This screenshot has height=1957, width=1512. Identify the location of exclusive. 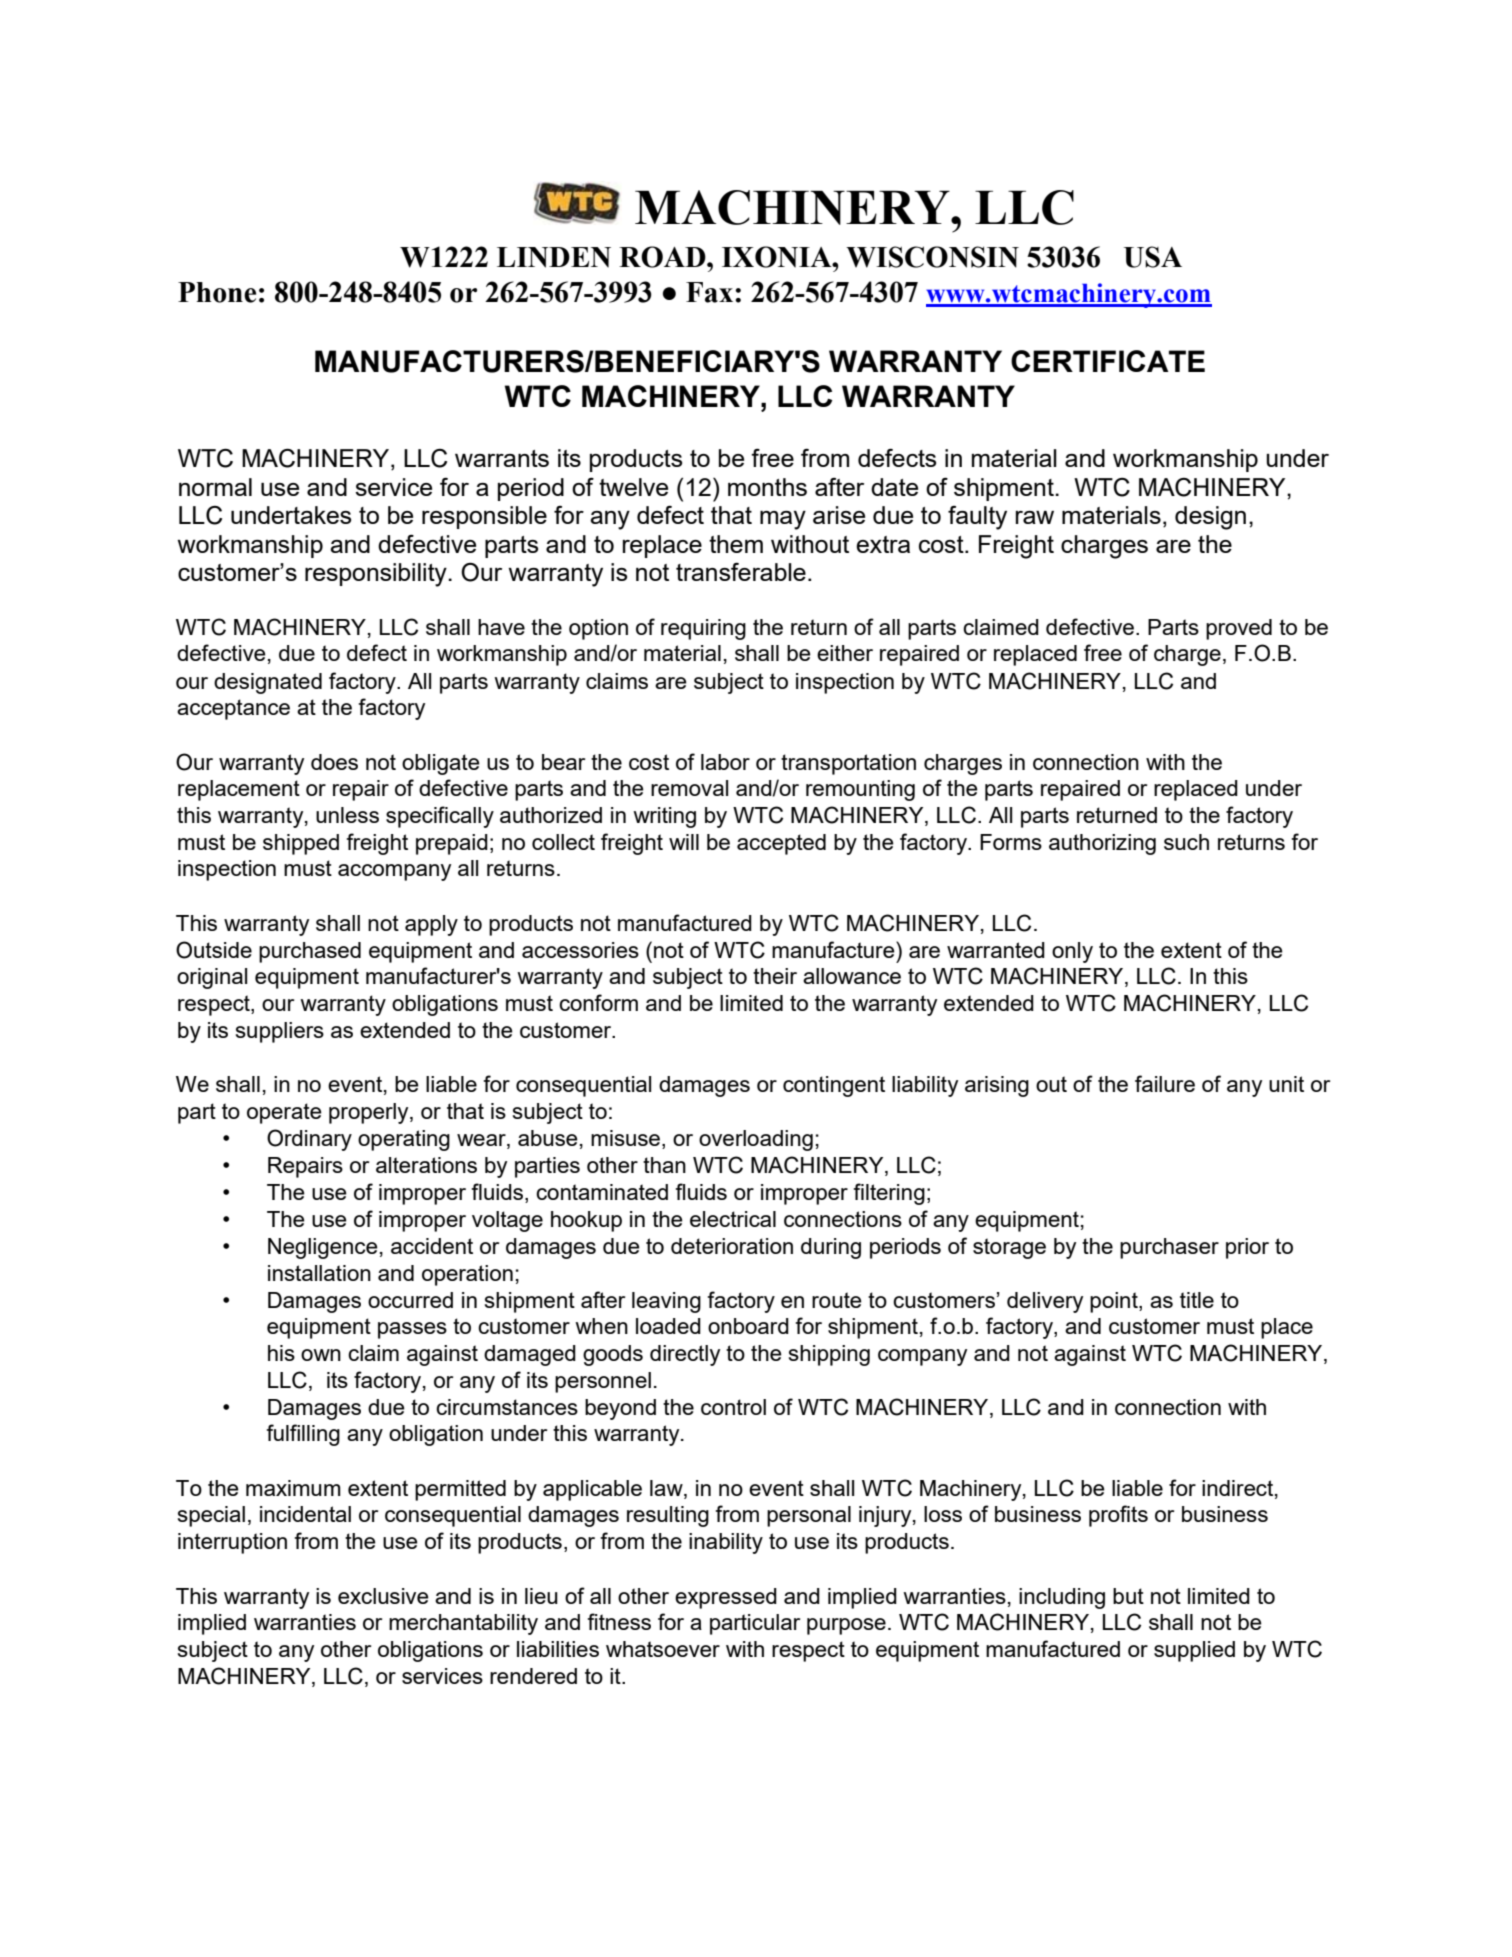
(383, 1596).
